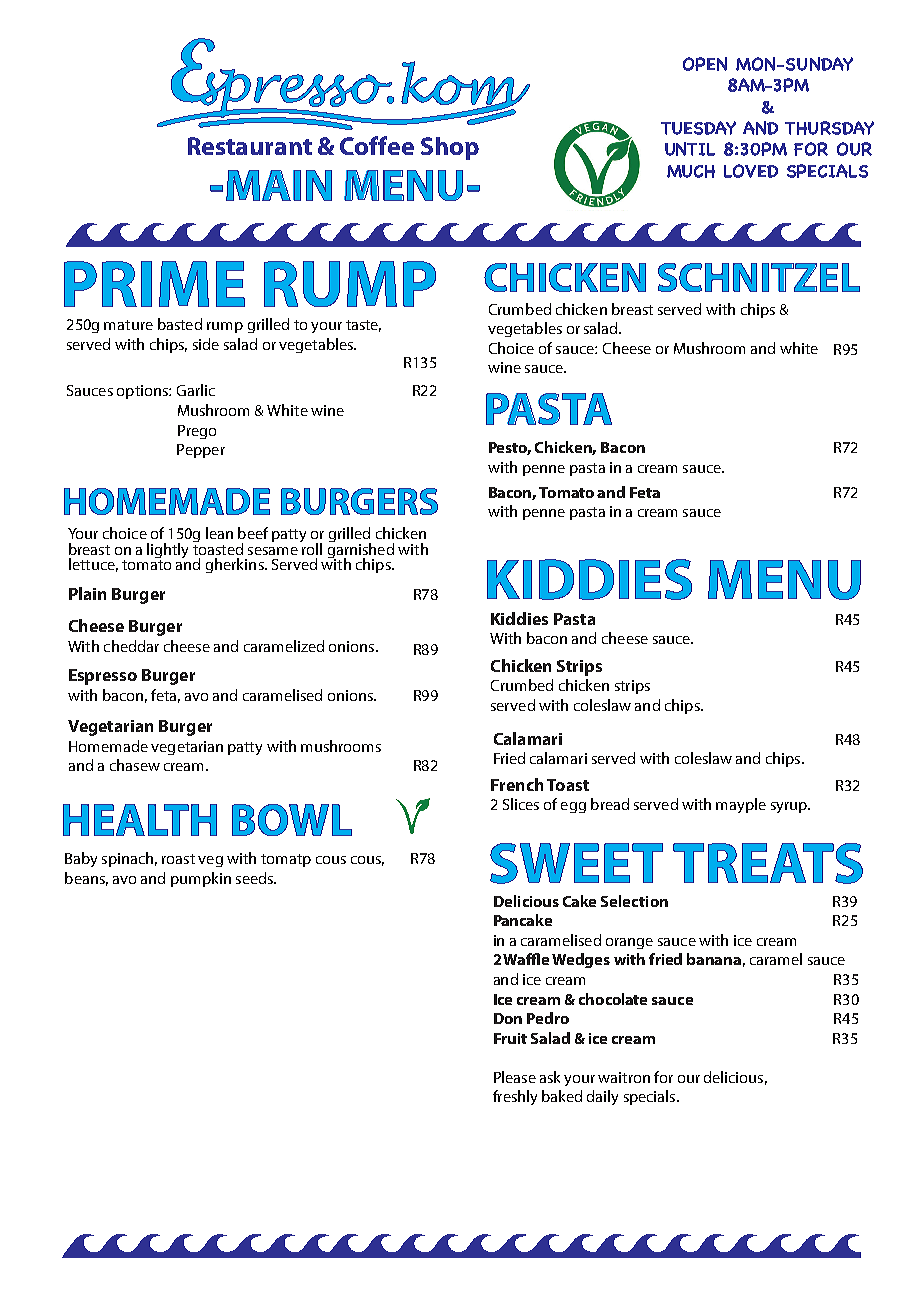 The height and width of the document is (1290, 924). I want to click on French, so click(517, 784).
